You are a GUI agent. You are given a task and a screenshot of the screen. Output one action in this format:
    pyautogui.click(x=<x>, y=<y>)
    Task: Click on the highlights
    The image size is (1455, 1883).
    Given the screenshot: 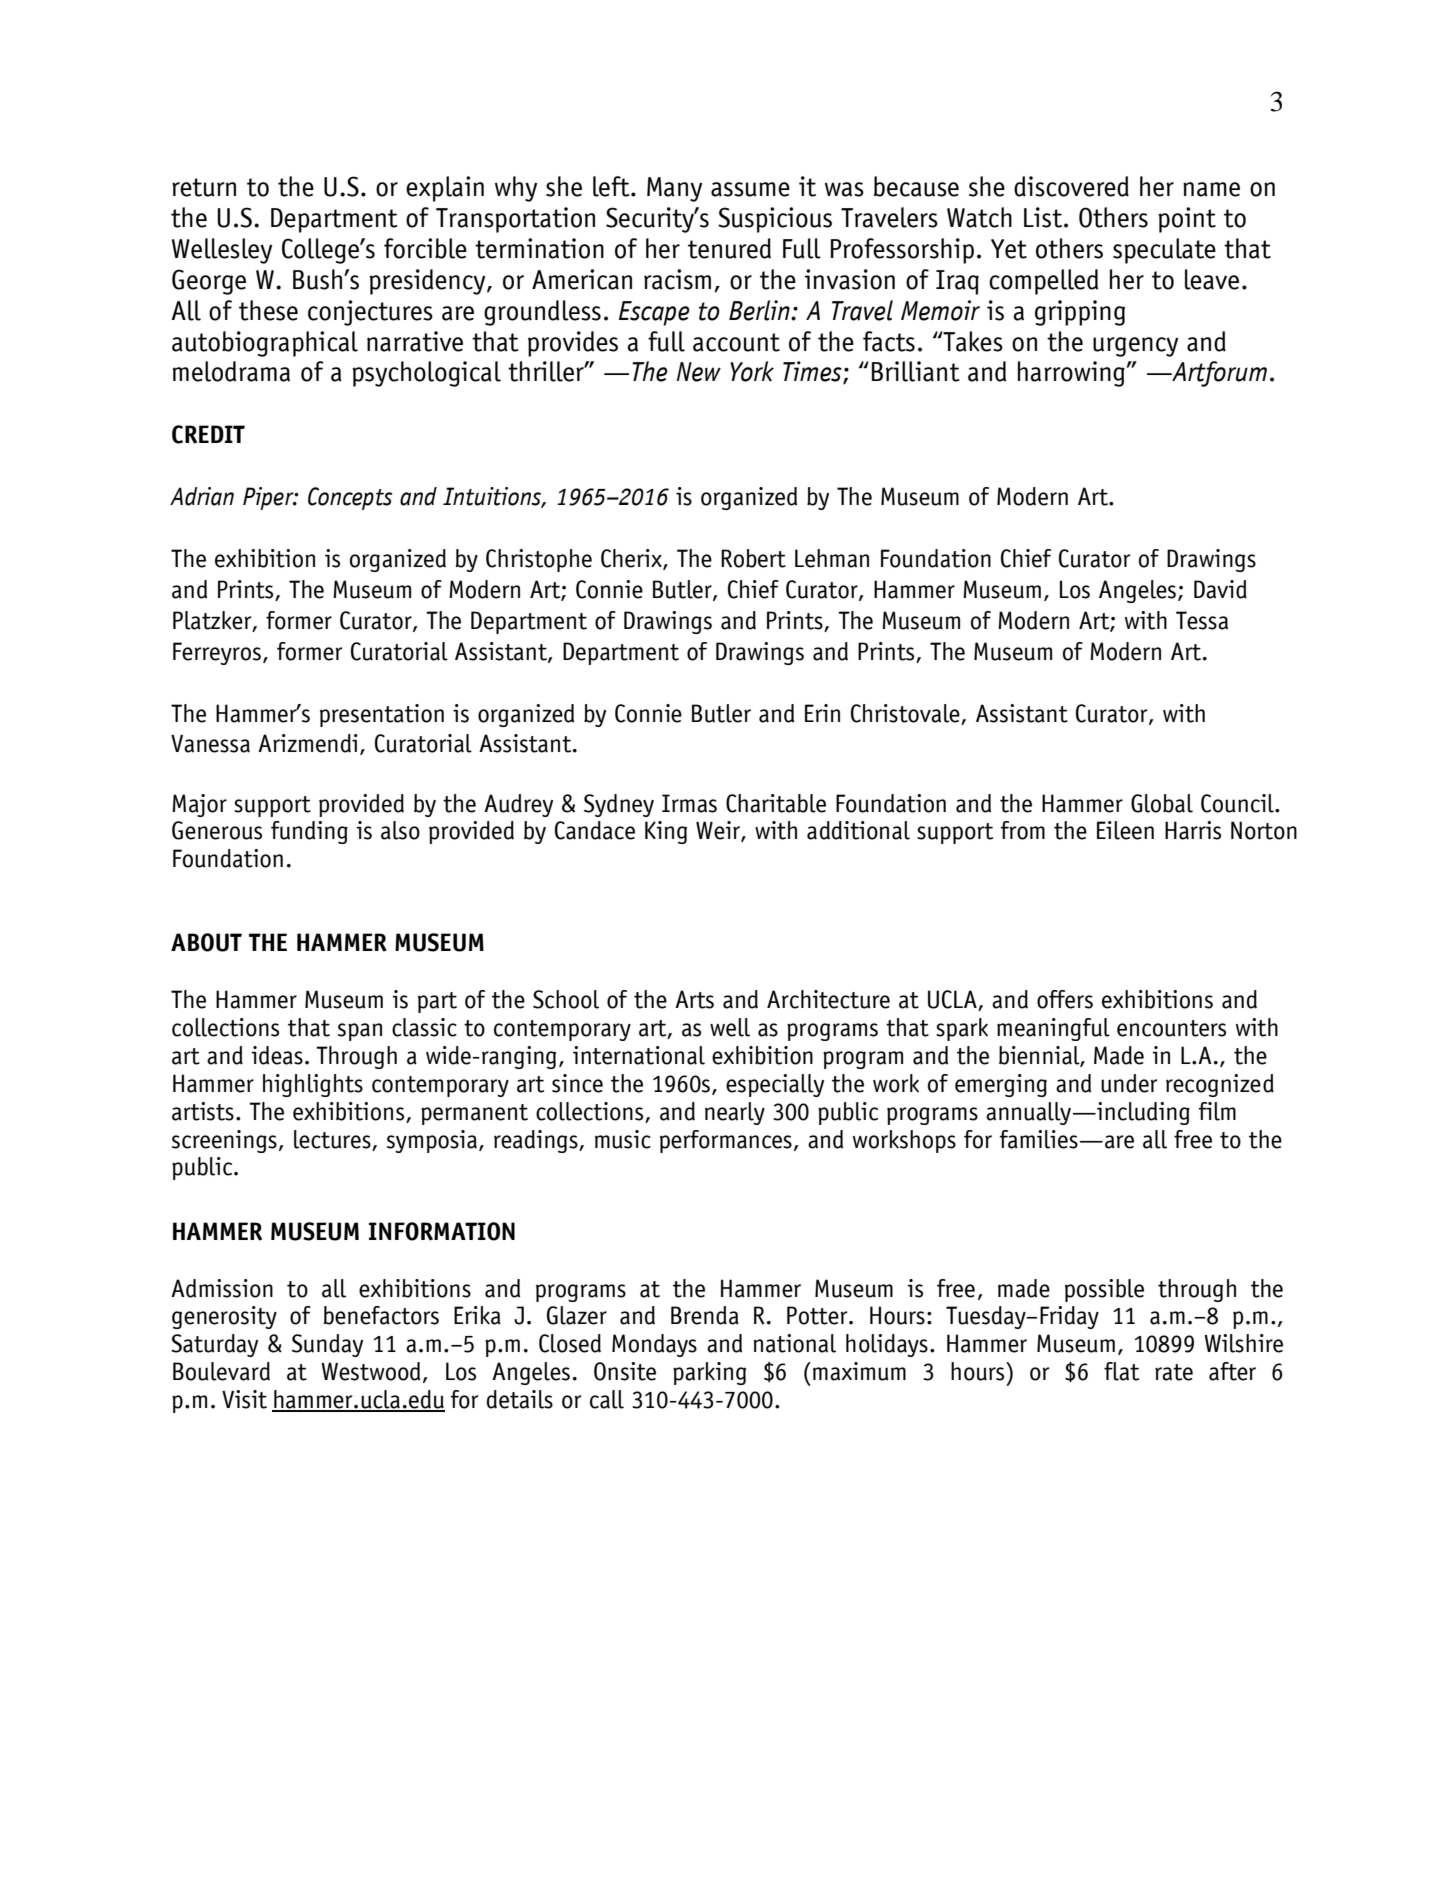 What is the action you would take?
    pyautogui.click(x=313, y=1085)
